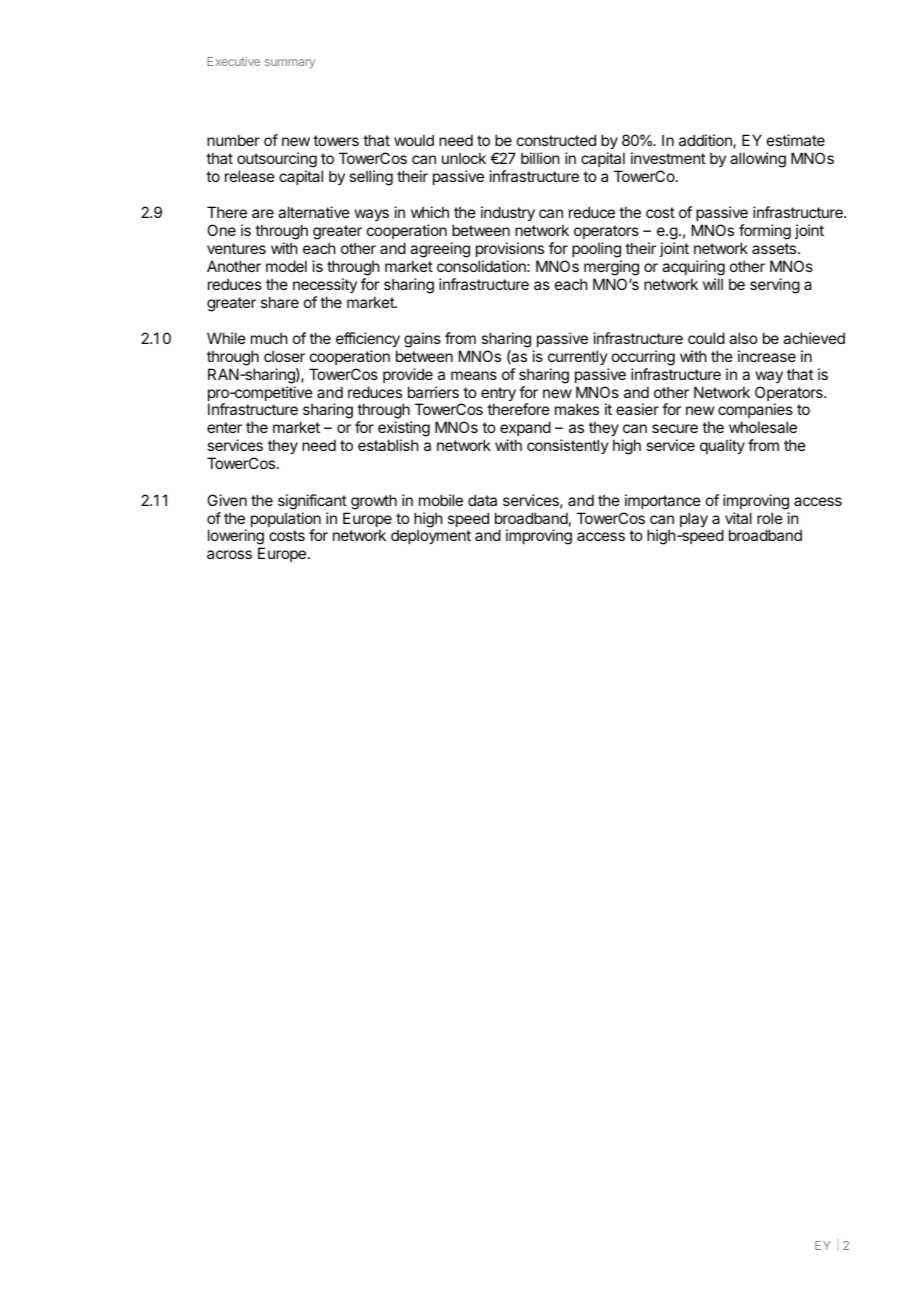  What do you see at coordinates (556, 140) in the image?
I see `constructed` at bounding box center [556, 140].
